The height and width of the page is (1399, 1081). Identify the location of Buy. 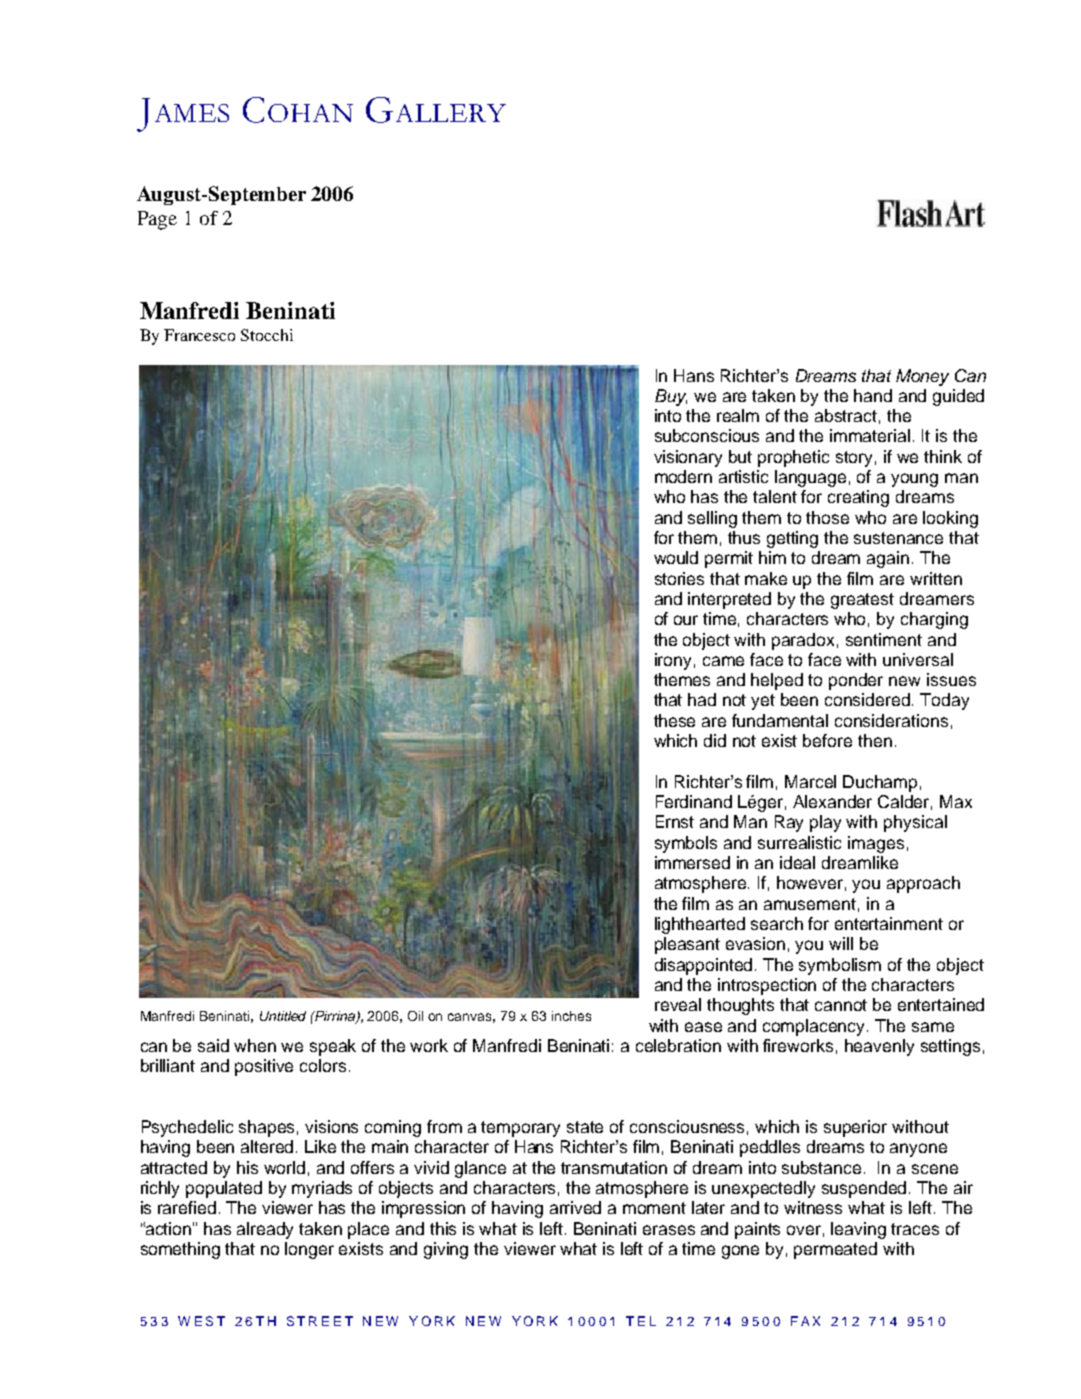
(671, 397).
